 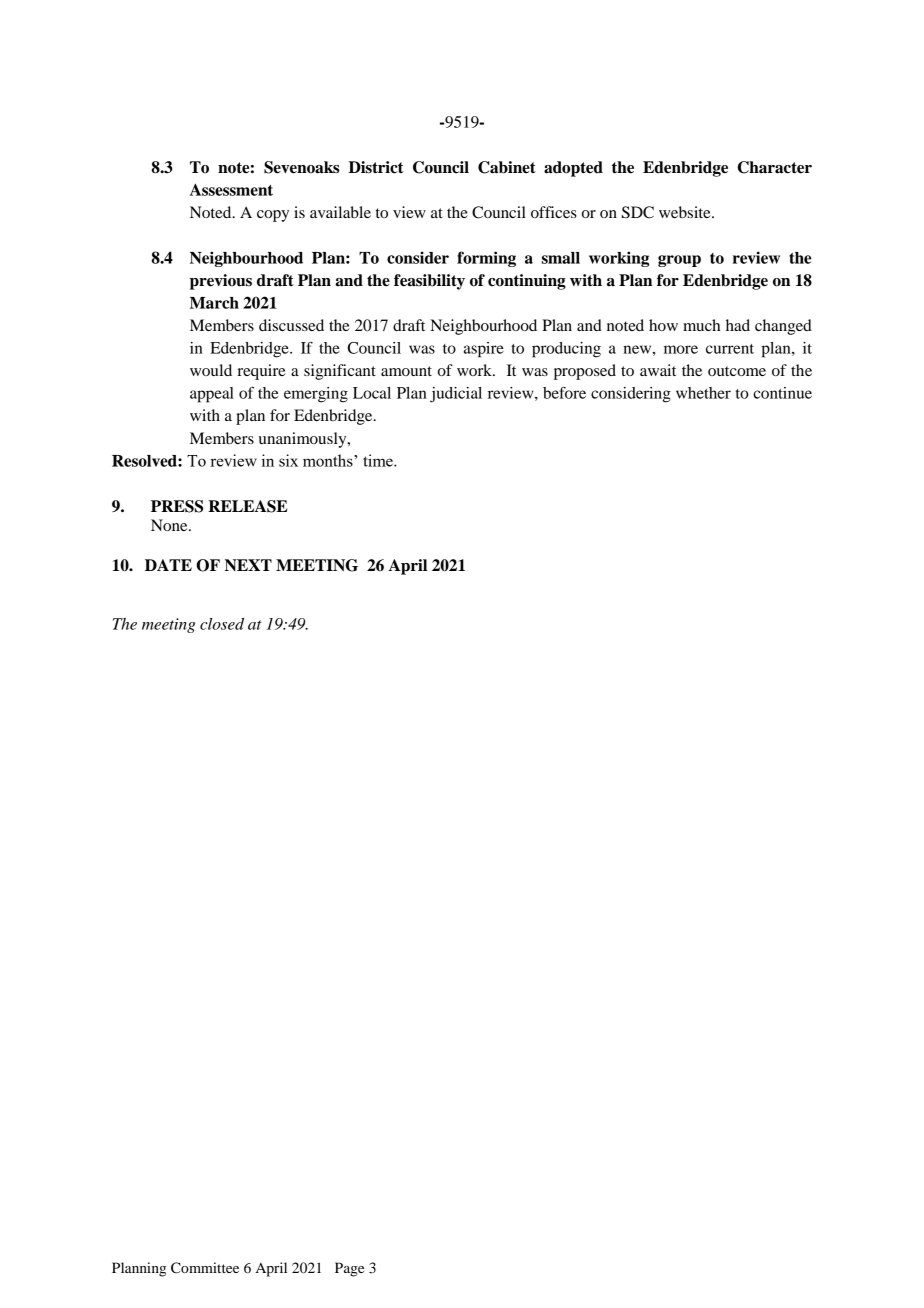 I want to click on whether, so click(x=703, y=393).
